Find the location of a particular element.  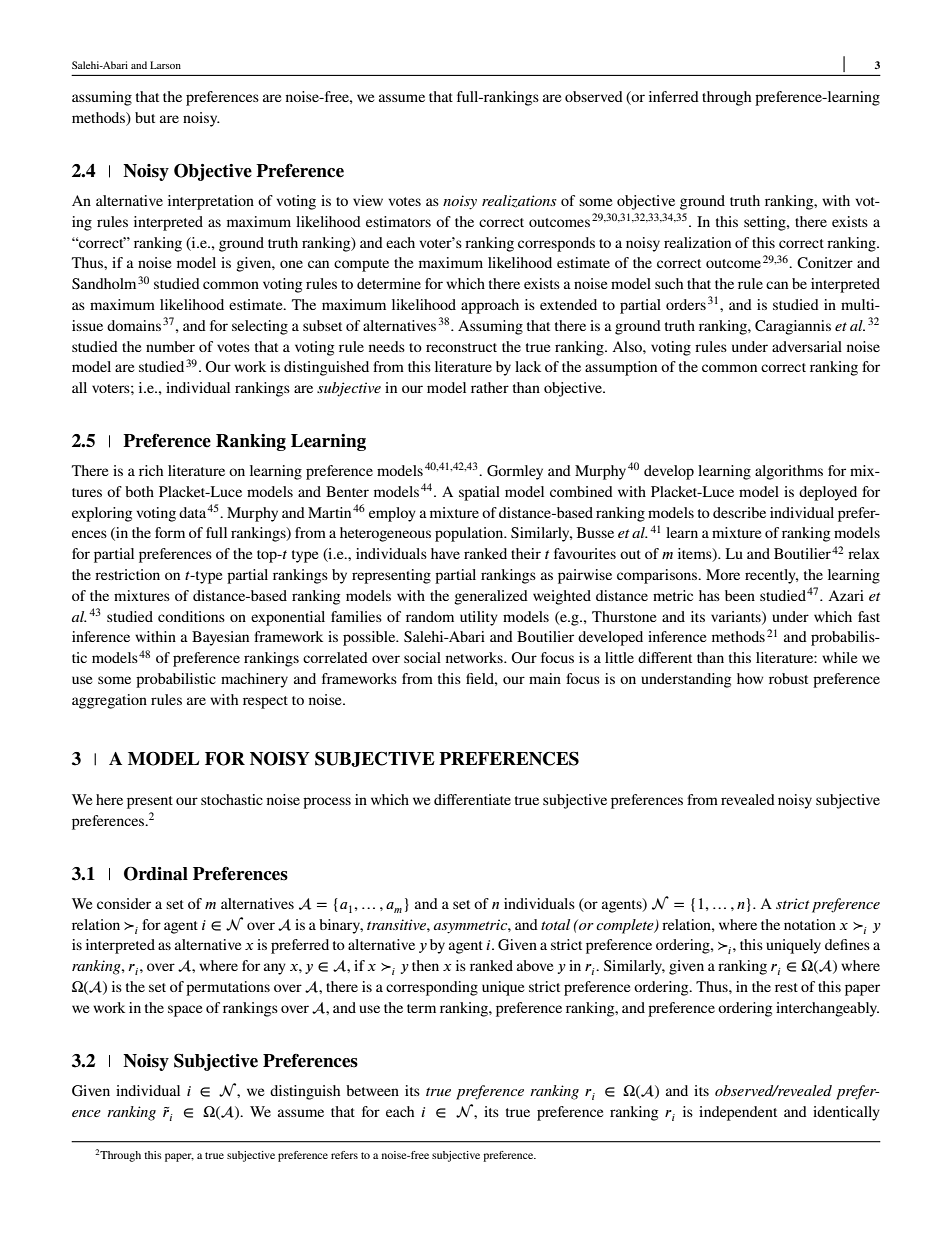

stochastic is located at coordinates (232, 799).
